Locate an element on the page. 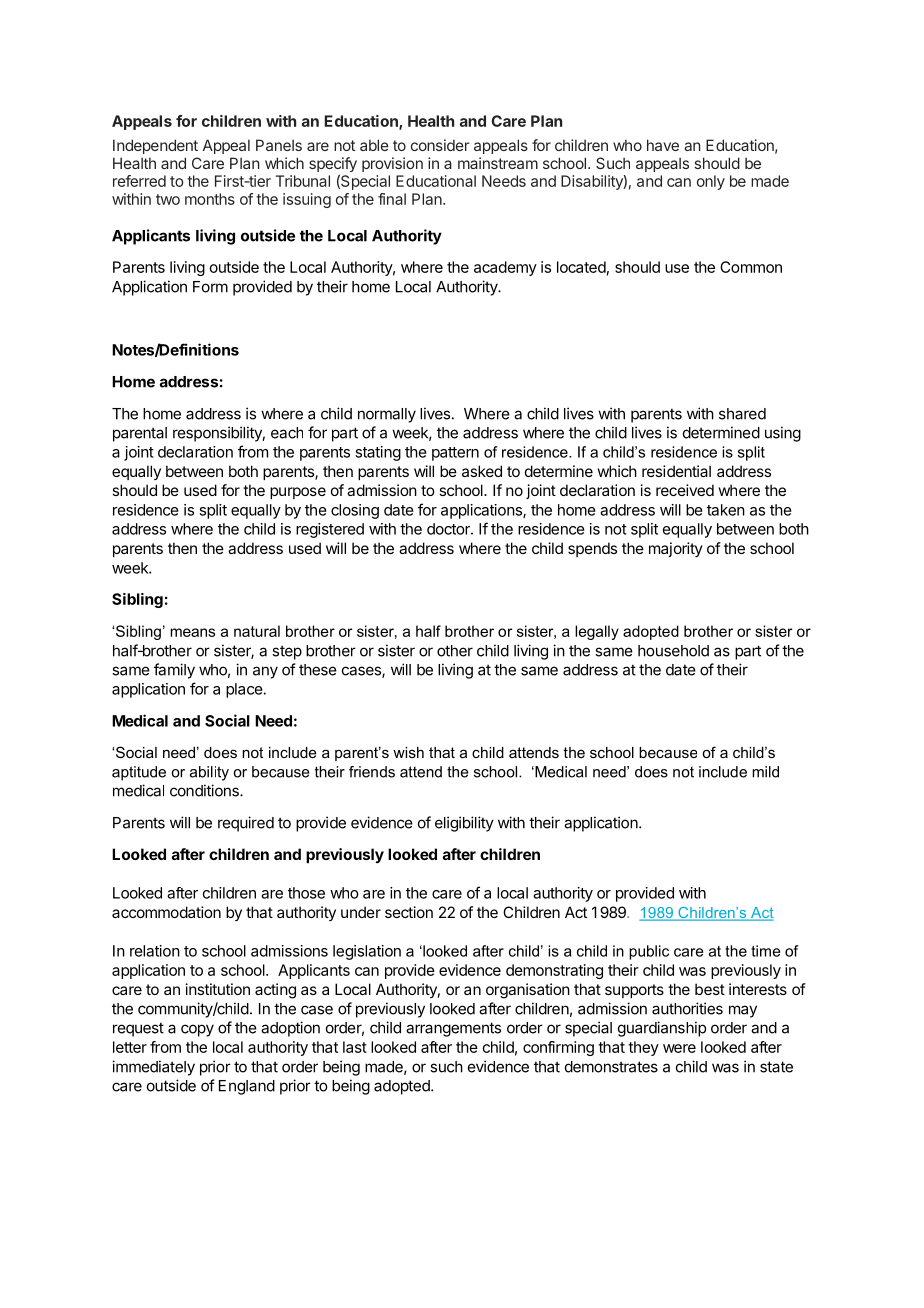 The height and width of the page is (1308, 924). place is located at coordinates (244, 690).
